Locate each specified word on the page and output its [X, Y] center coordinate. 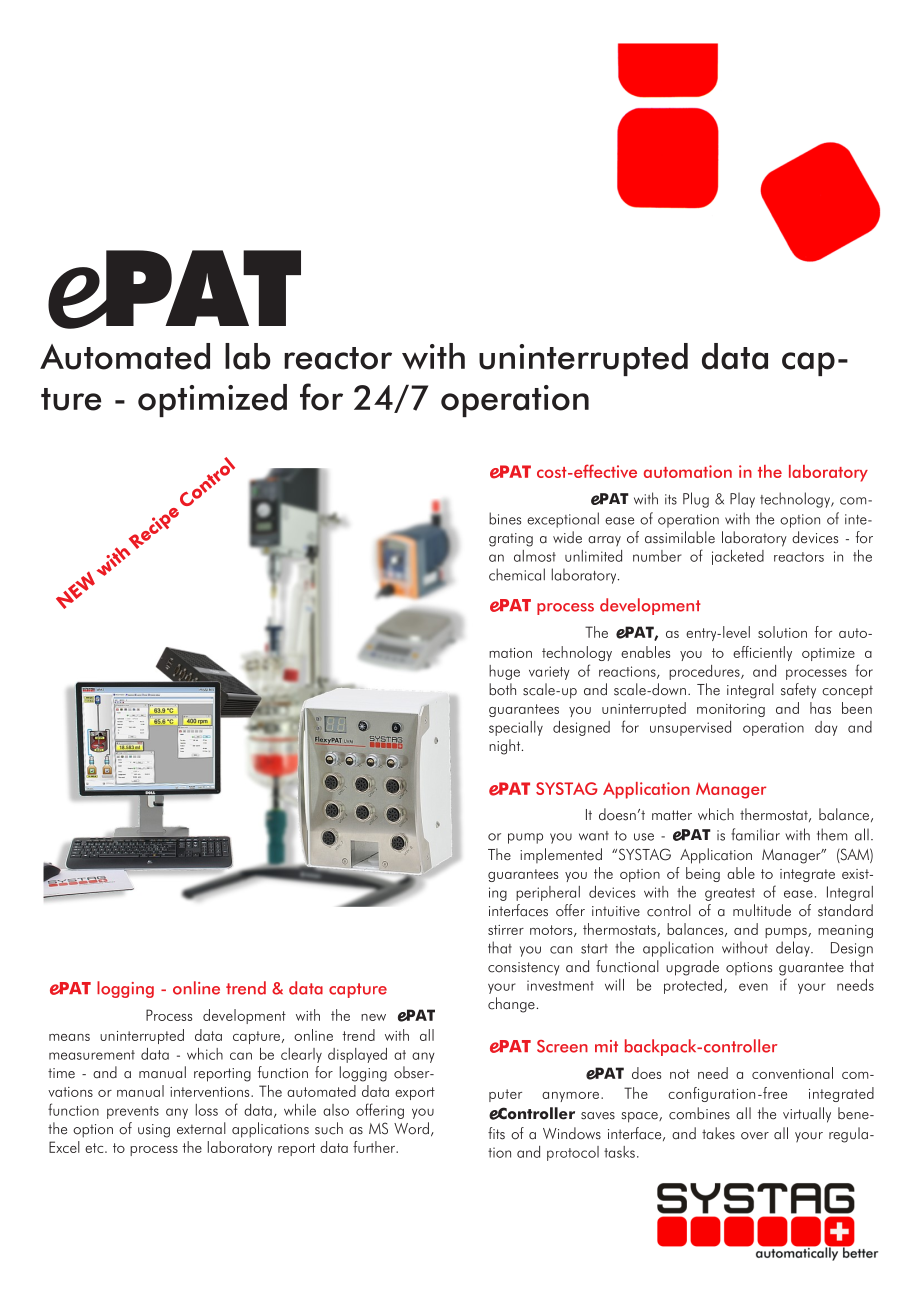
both [502, 689]
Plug [696, 500]
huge [504, 672]
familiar [755, 834]
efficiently [762, 653]
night [506, 747]
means [69, 1037]
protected [693, 986]
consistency [524, 969]
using [154, 1131]
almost [535, 556]
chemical [517, 574]
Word [411, 1128]
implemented [561, 855]
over [755, 1136]
